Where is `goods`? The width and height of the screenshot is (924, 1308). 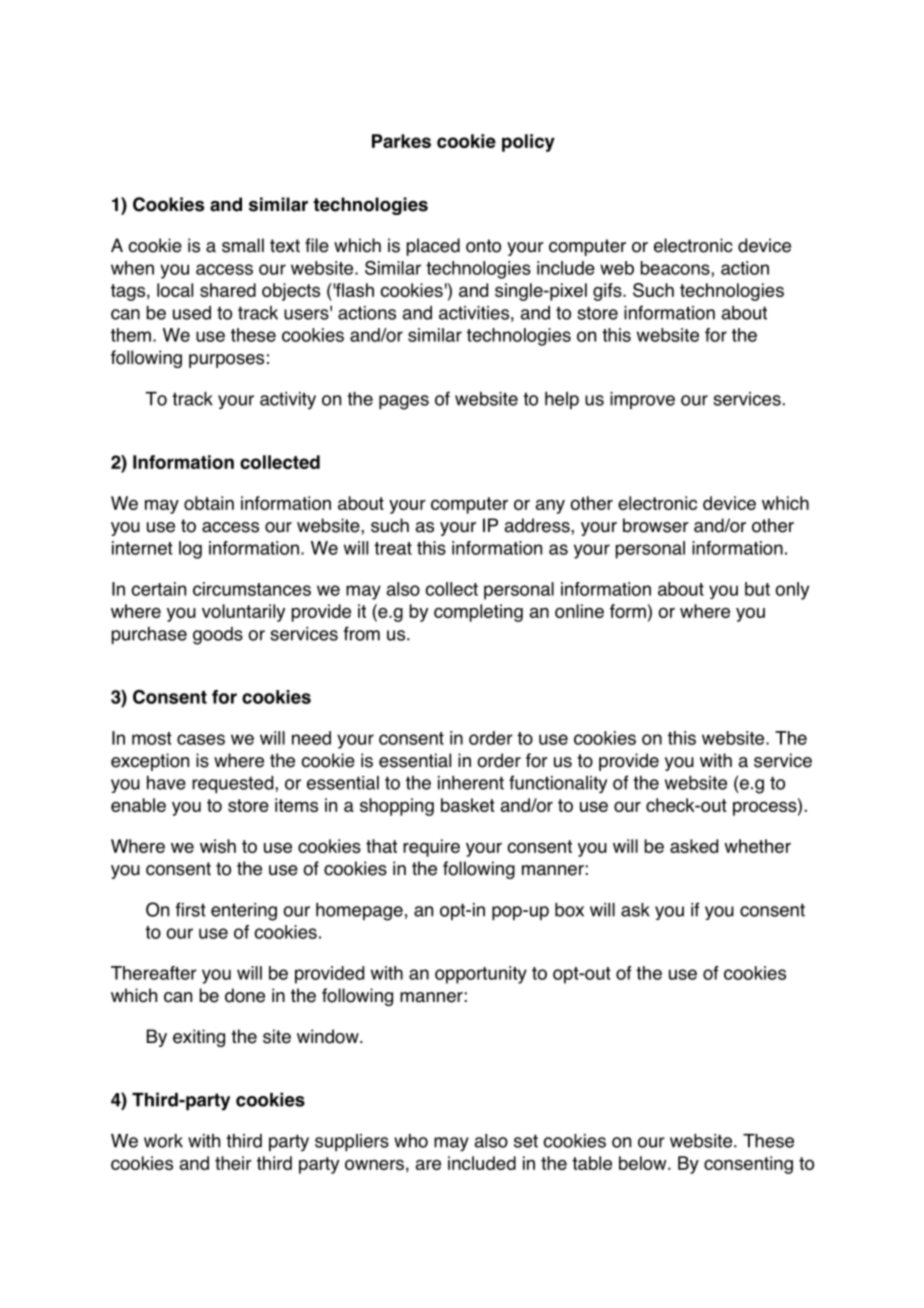
goods is located at coordinates (218, 636).
